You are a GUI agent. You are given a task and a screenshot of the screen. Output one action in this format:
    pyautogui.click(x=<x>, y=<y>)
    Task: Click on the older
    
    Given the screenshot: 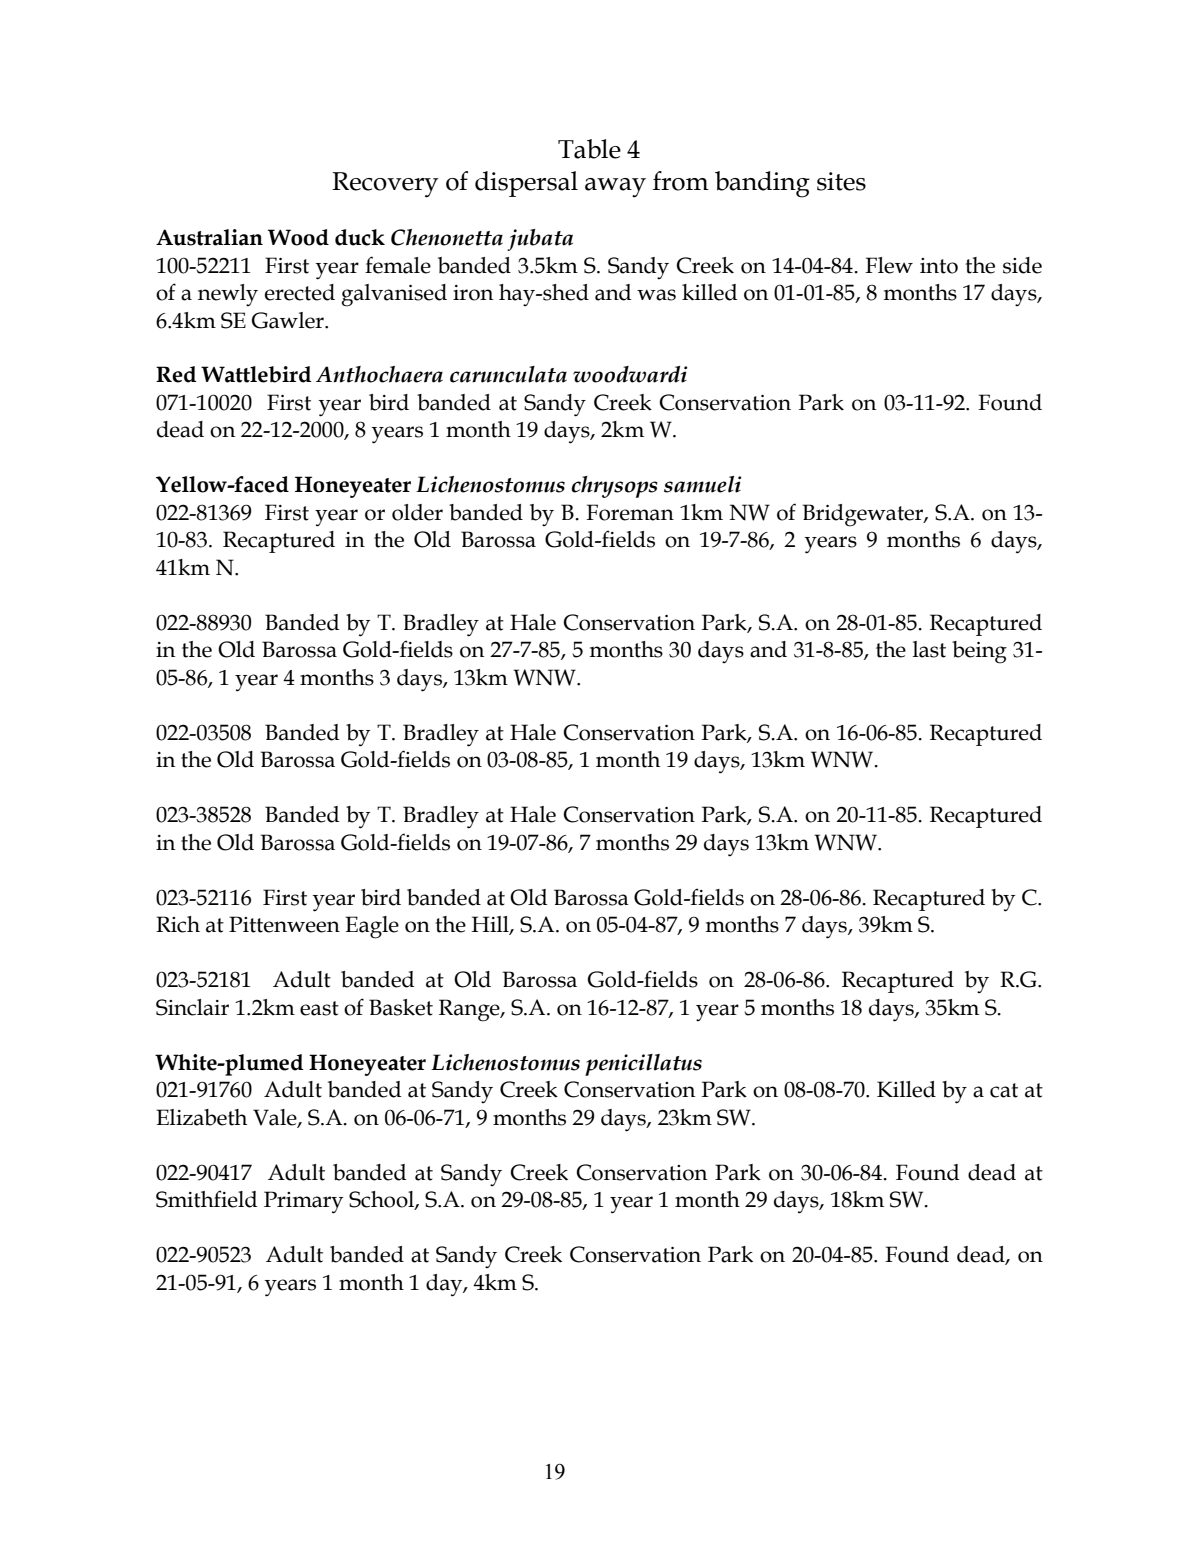 What is the action you would take?
    pyautogui.click(x=417, y=512)
